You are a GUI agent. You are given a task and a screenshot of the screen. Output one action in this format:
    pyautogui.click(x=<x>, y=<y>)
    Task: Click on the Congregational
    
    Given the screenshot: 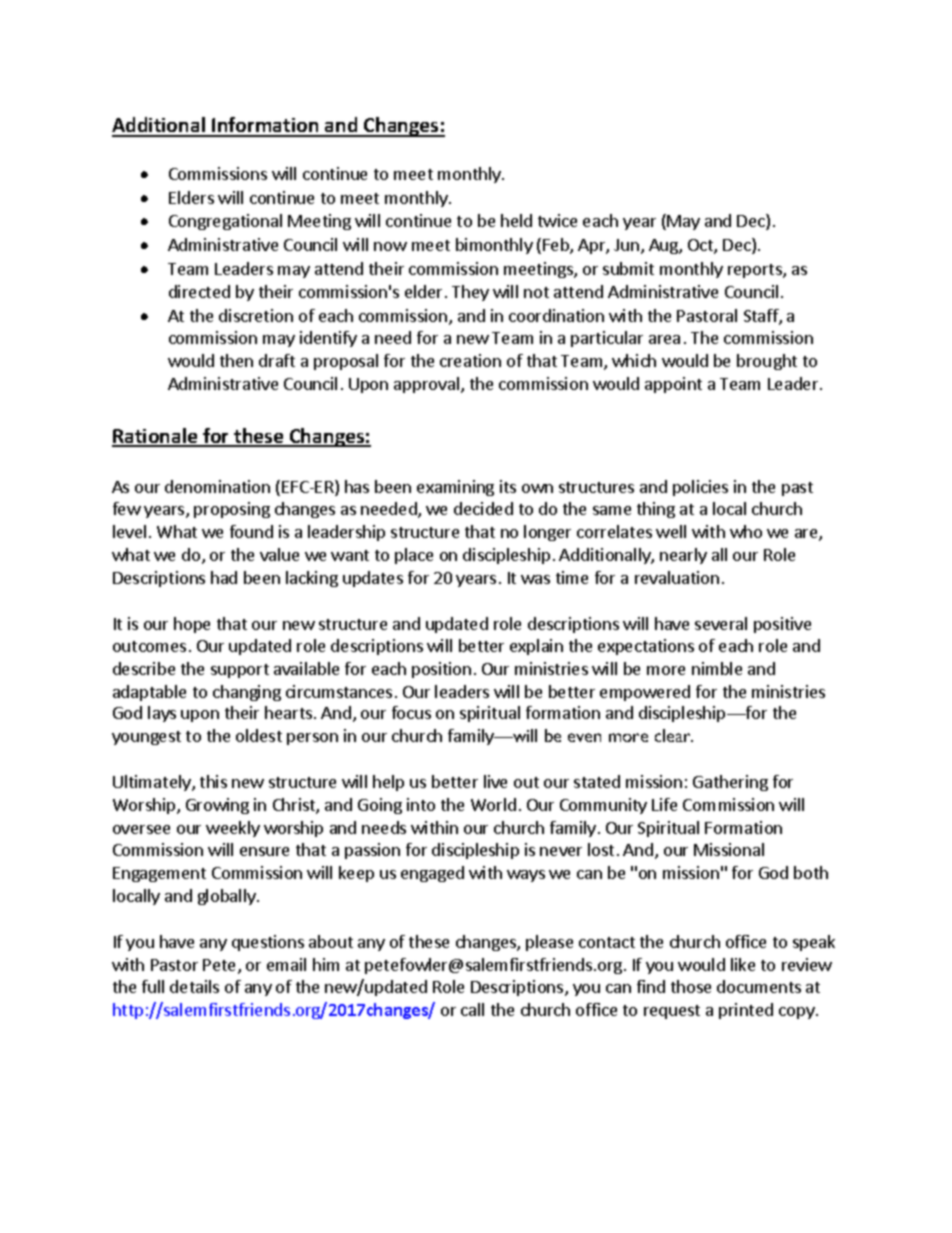 What is the action you would take?
    pyautogui.click(x=225, y=222)
